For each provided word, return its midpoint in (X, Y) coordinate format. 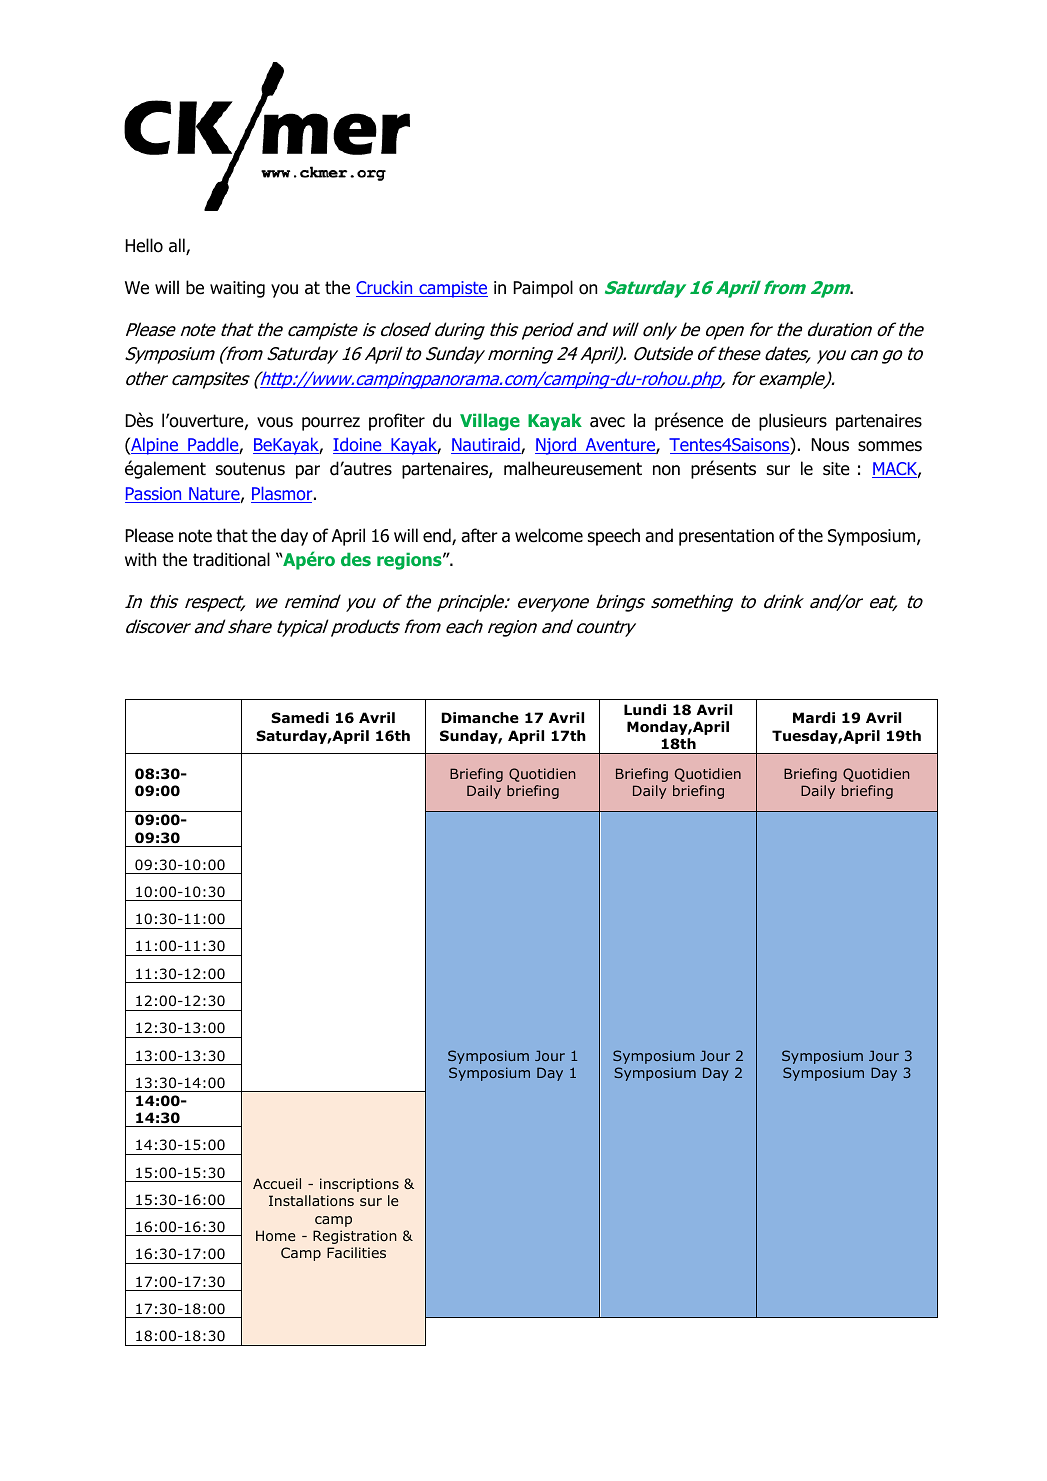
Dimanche (480, 717)
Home (276, 1235)
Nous (830, 445)
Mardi (814, 717)
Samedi (300, 717)
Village (490, 422)
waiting (237, 289)
